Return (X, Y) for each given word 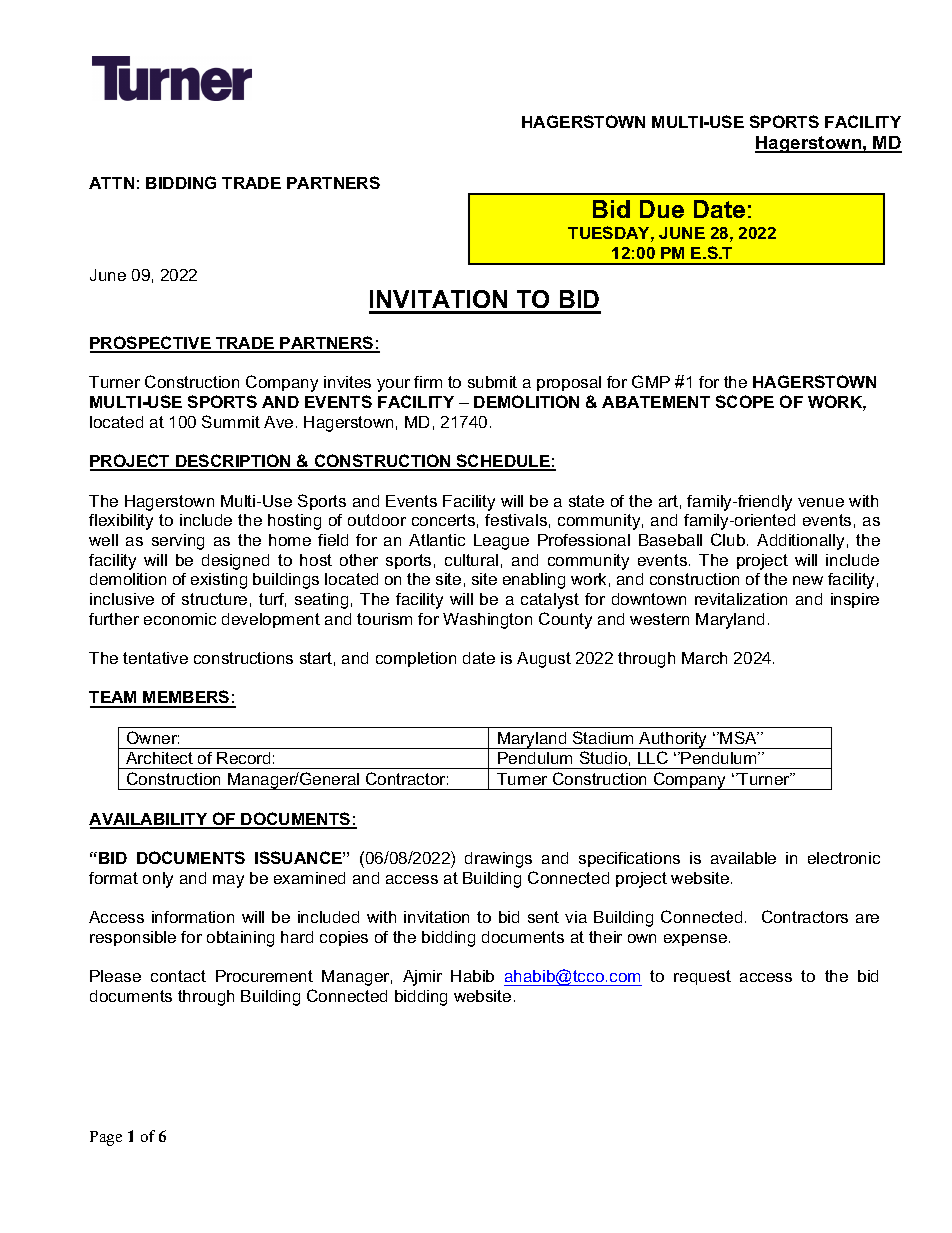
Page (106, 1138)
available (743, 858)
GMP (651, 381)
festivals (516, 520)
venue (821, 502)
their (605, 937)
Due (662, 209)
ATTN (111, 183)
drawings (498, 860)
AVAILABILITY (149, 820)
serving (178, 542)
